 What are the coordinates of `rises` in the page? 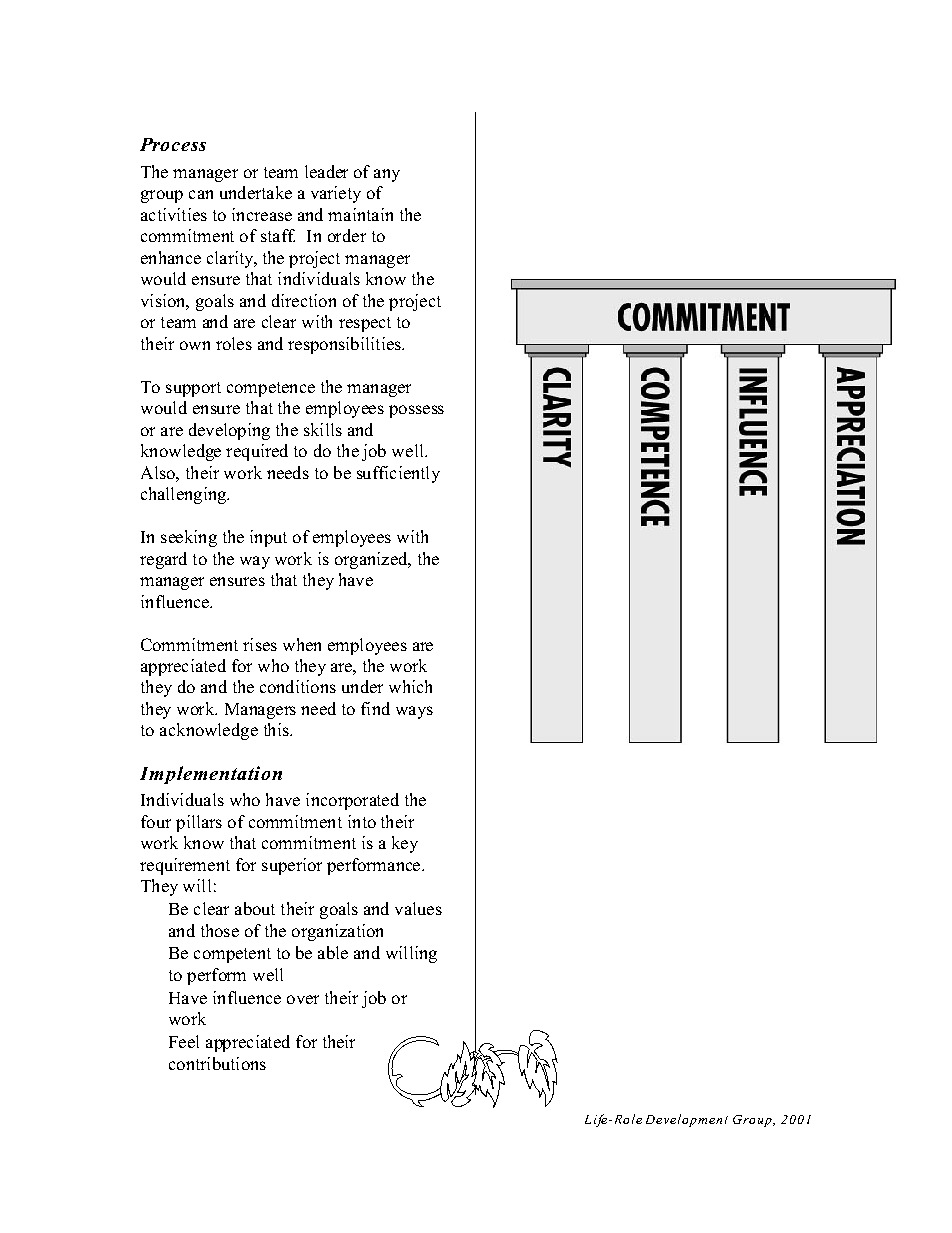 It's located at (260, 644).
